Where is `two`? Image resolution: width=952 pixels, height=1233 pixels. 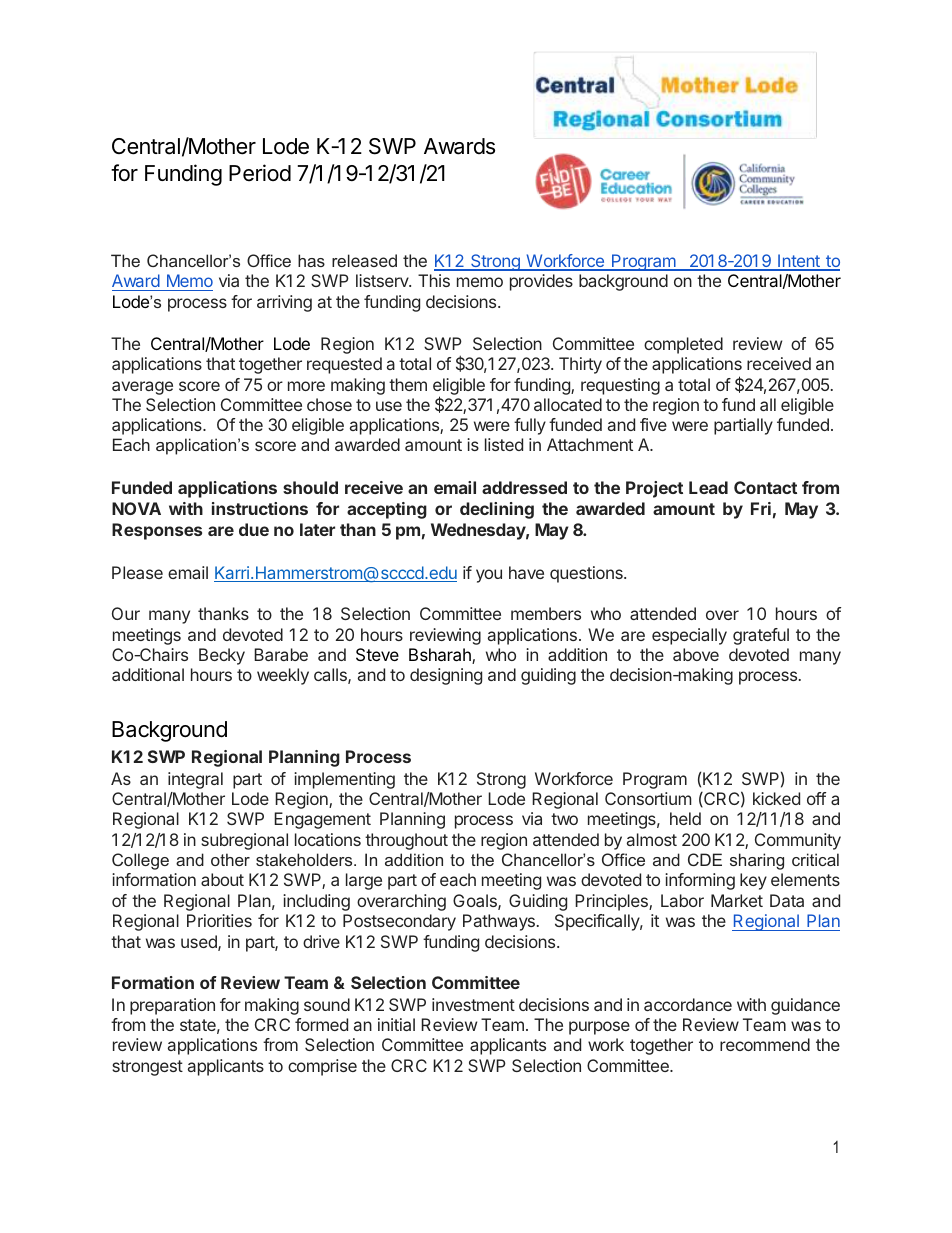
two is located at coordinates (564, 819).
